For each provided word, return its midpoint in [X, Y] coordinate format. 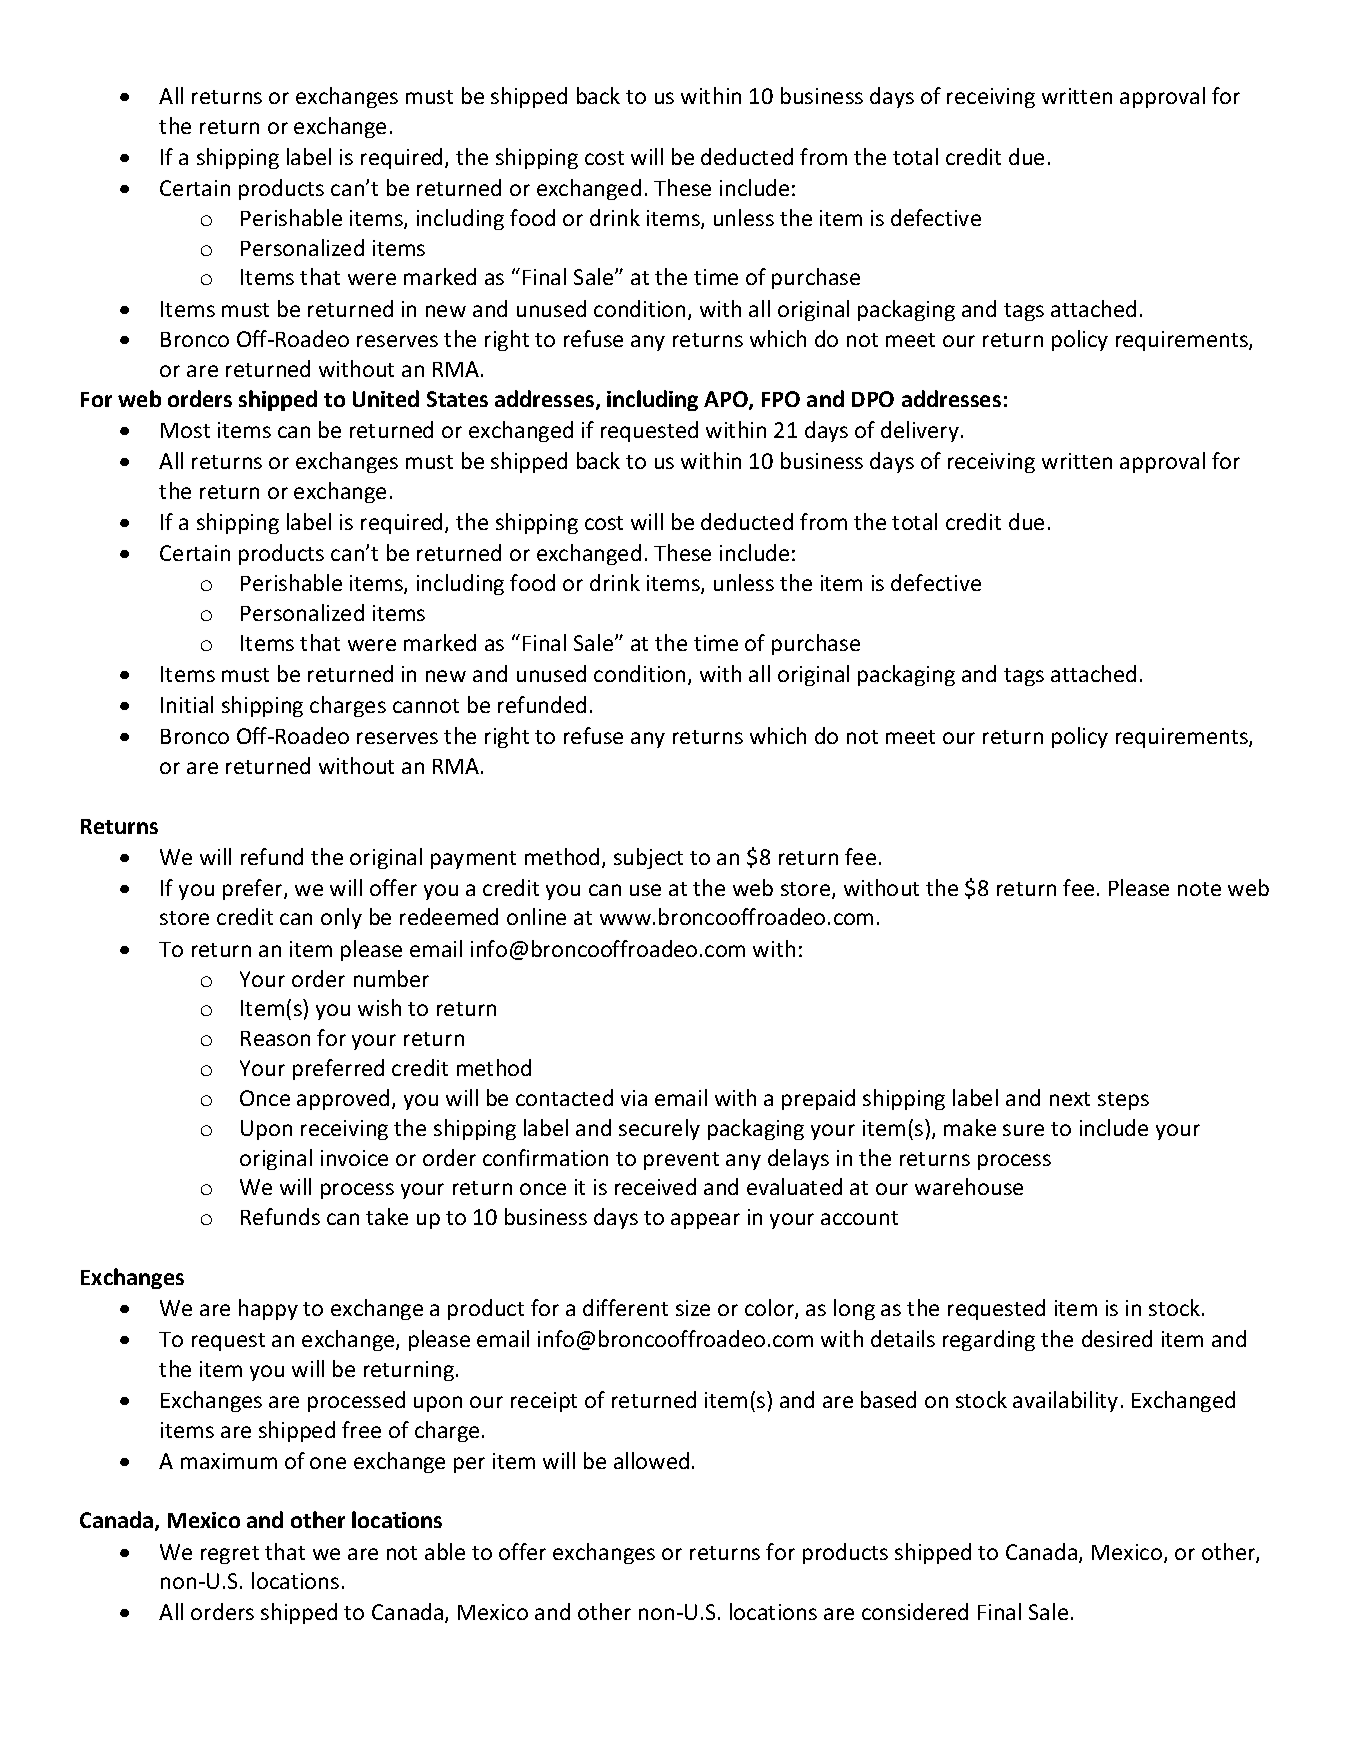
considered [915, 1611]
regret [230, 1555]
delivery [920, 431]
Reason [275, 1038]
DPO [873, 399]
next [1070, 1099]
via [634, 1098]
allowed [651, 1460]
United [386, 398]
